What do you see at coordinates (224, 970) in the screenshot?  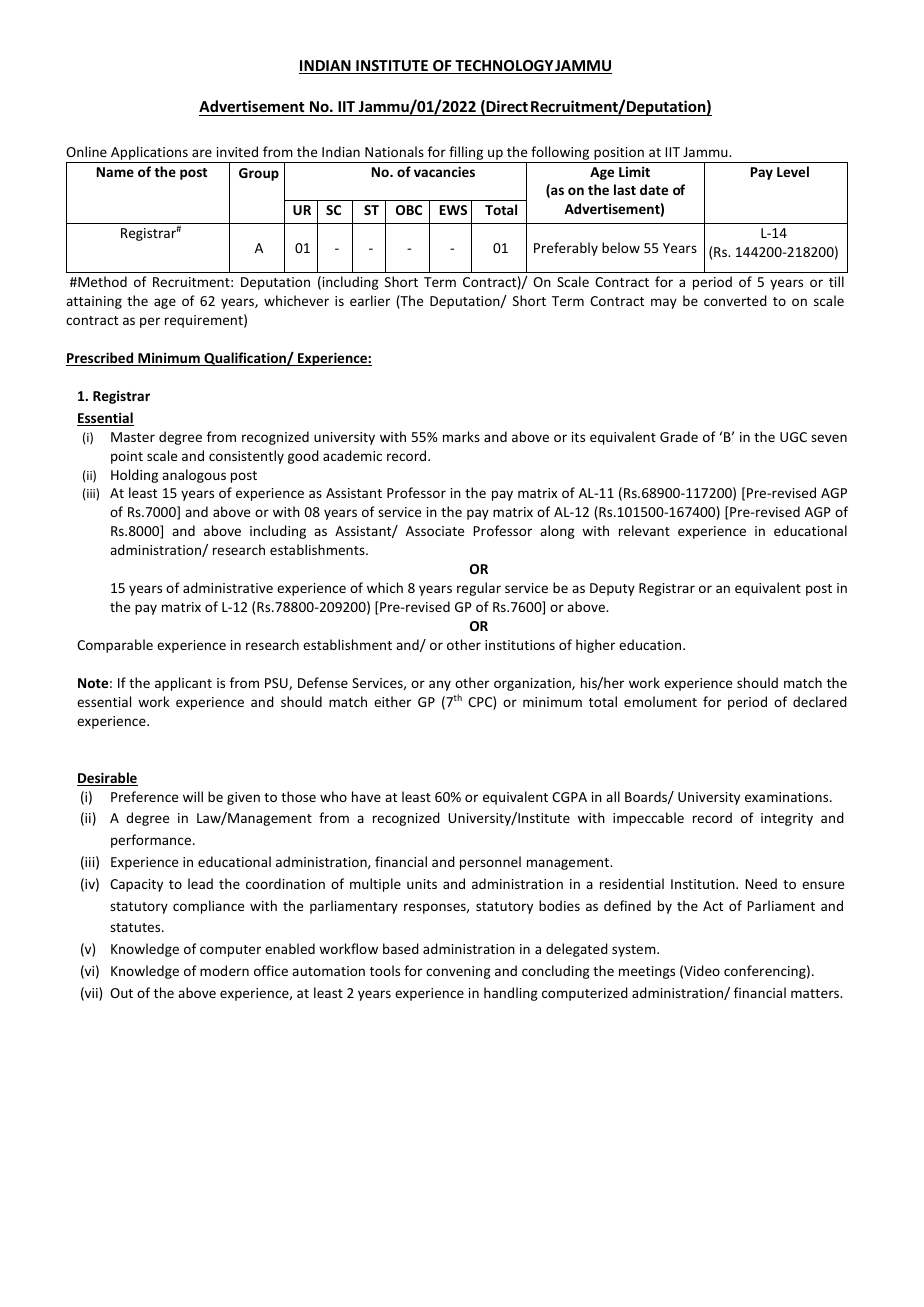 I see `modern` at bounding box center [224, 970].
